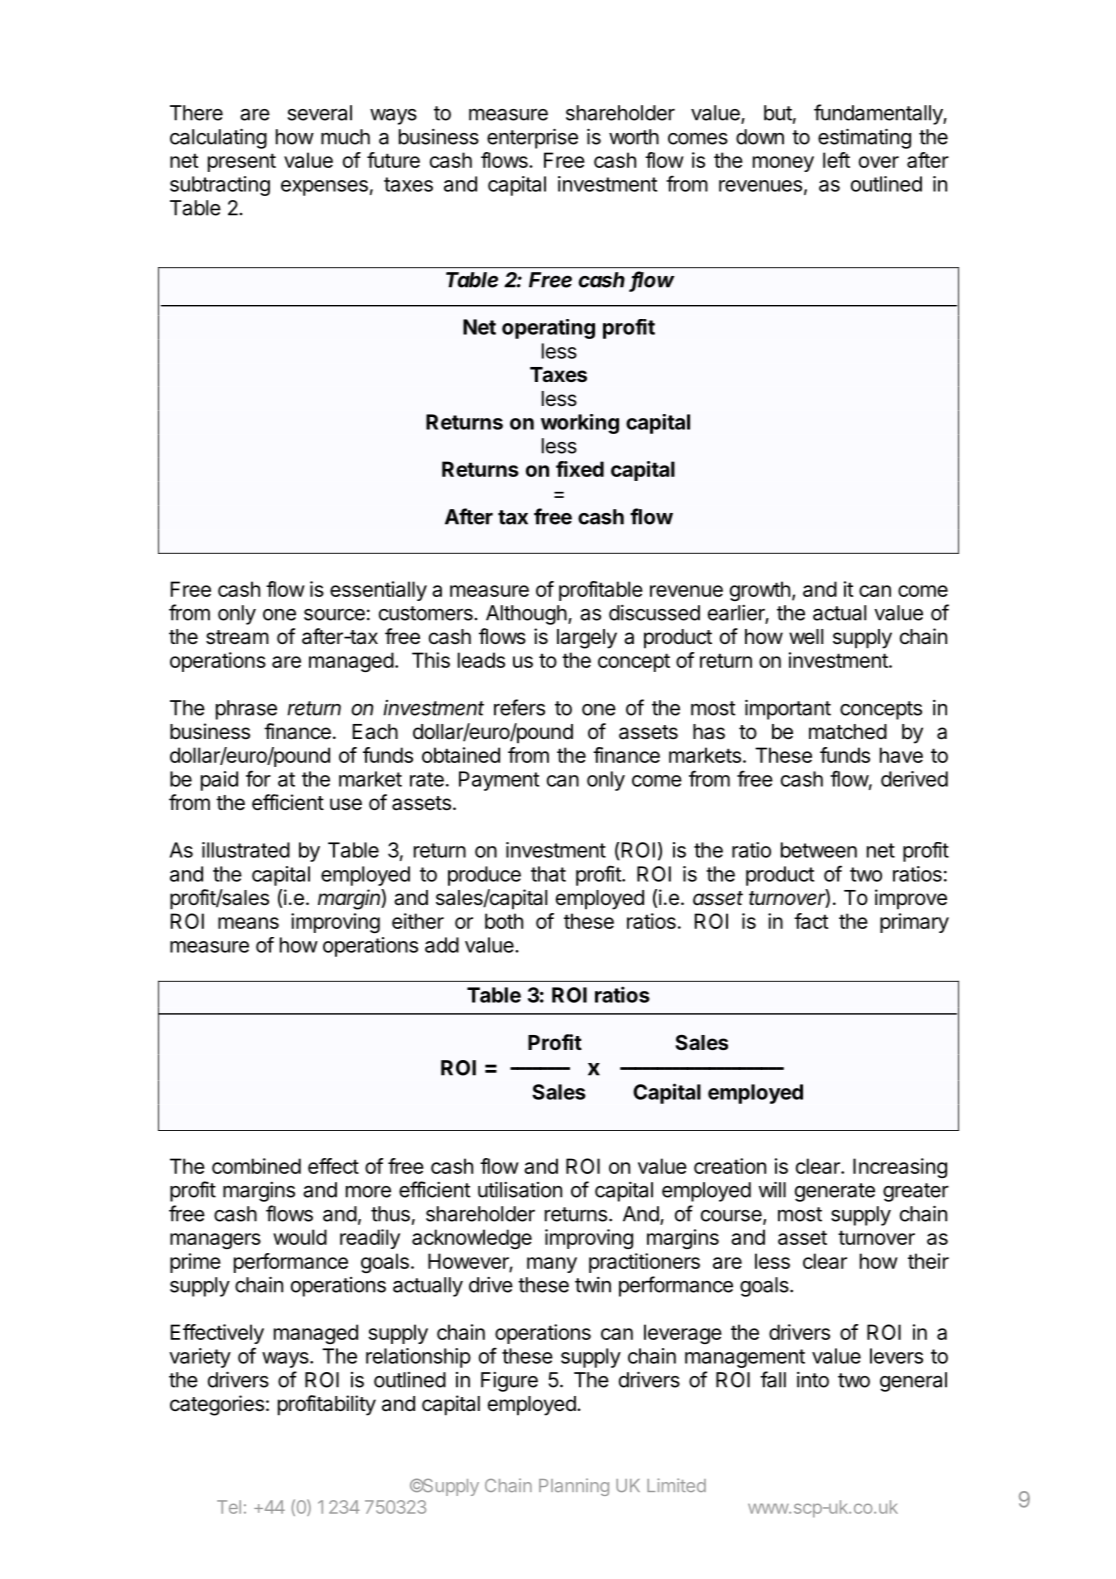  I want to click on Tel, so click(229, 1507).
